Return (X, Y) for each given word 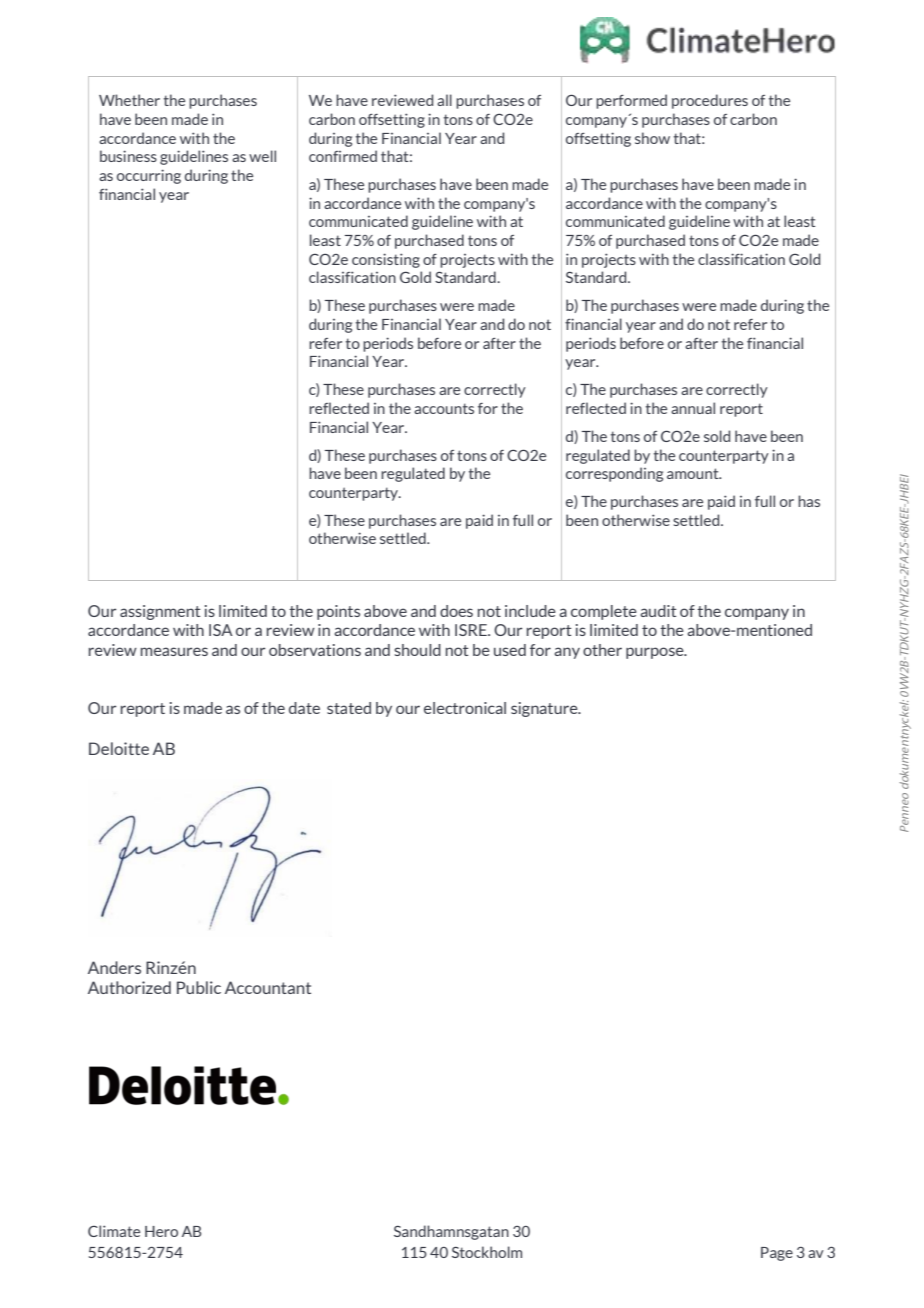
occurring (149, 176)
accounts (444, 408)
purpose (656, 653)
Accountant (268, 987)
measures (174, 651)
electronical (465, 708)
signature (545, 709)
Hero (161, 1231)
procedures (710, 101)
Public (199, 987)
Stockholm (487, 1252)
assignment (160, 612)
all (444, 100)
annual (693, 408)
